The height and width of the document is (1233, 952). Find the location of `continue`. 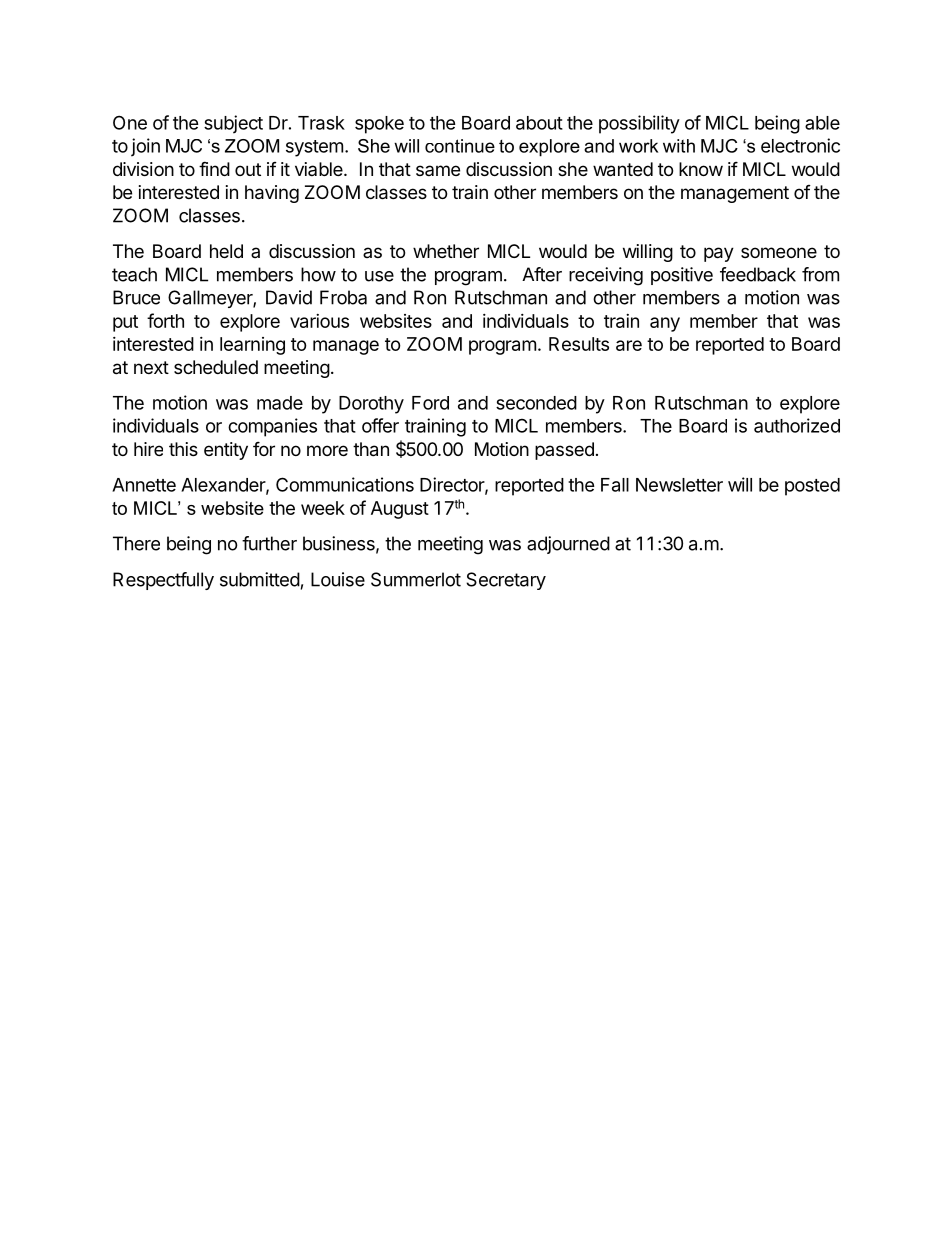

continue is located at coordinates (460, 146).
